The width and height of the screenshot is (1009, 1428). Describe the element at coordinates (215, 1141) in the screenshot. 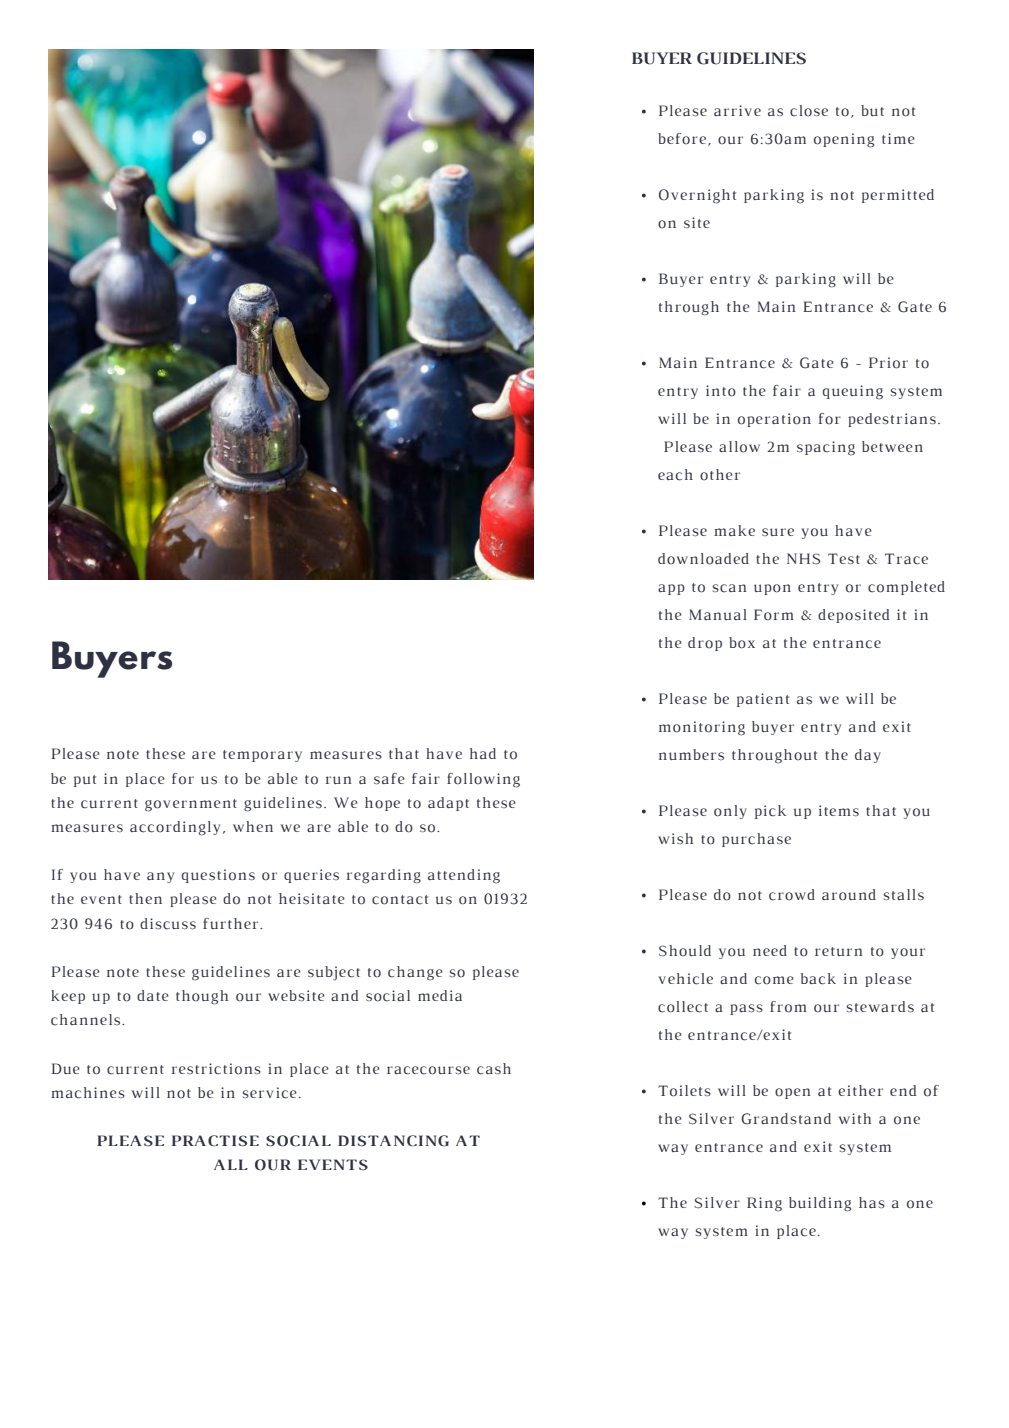

I see `PRACTISE` at that location.
